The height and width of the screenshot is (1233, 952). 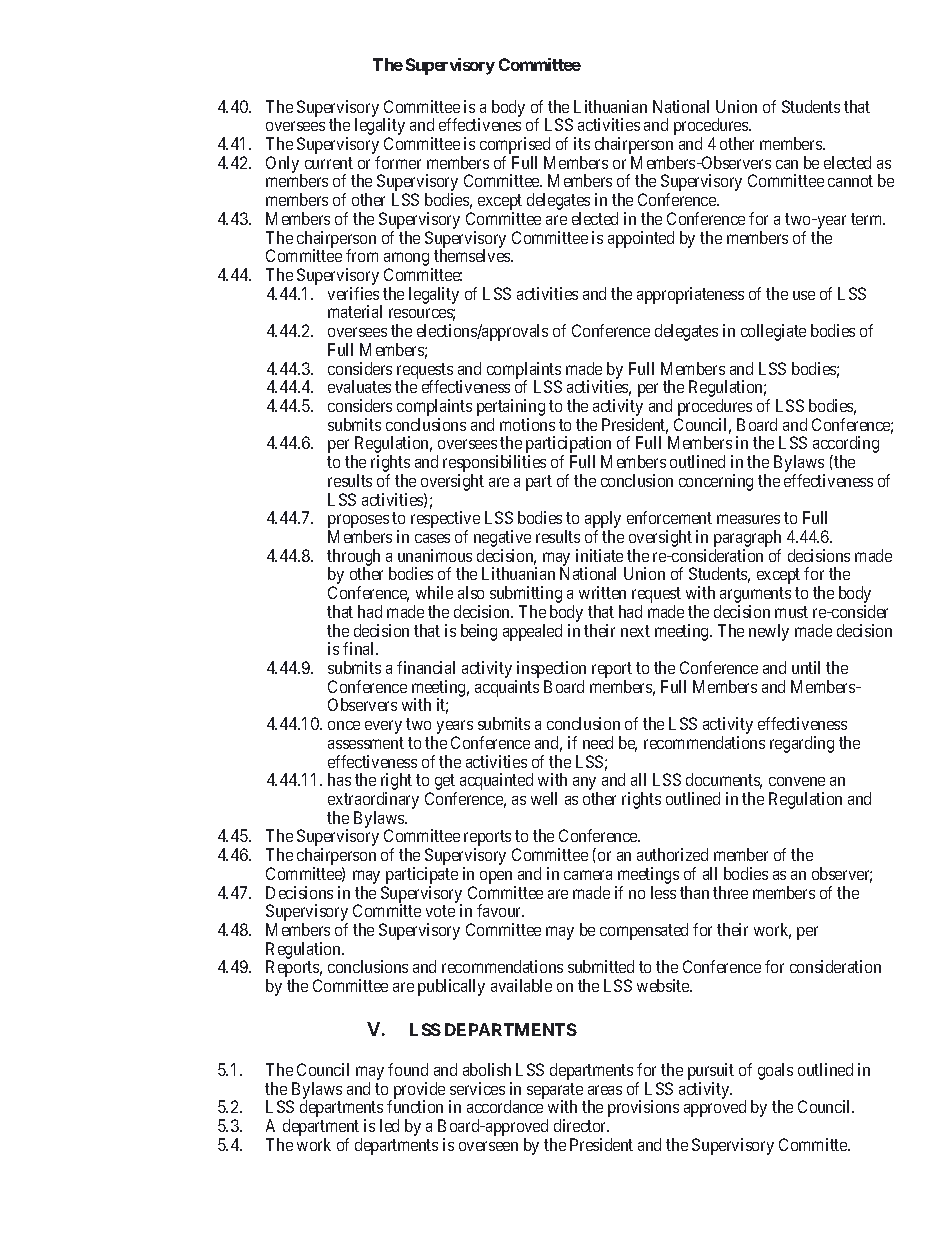 I want to click on comprised, so click(x=515, y=147).
